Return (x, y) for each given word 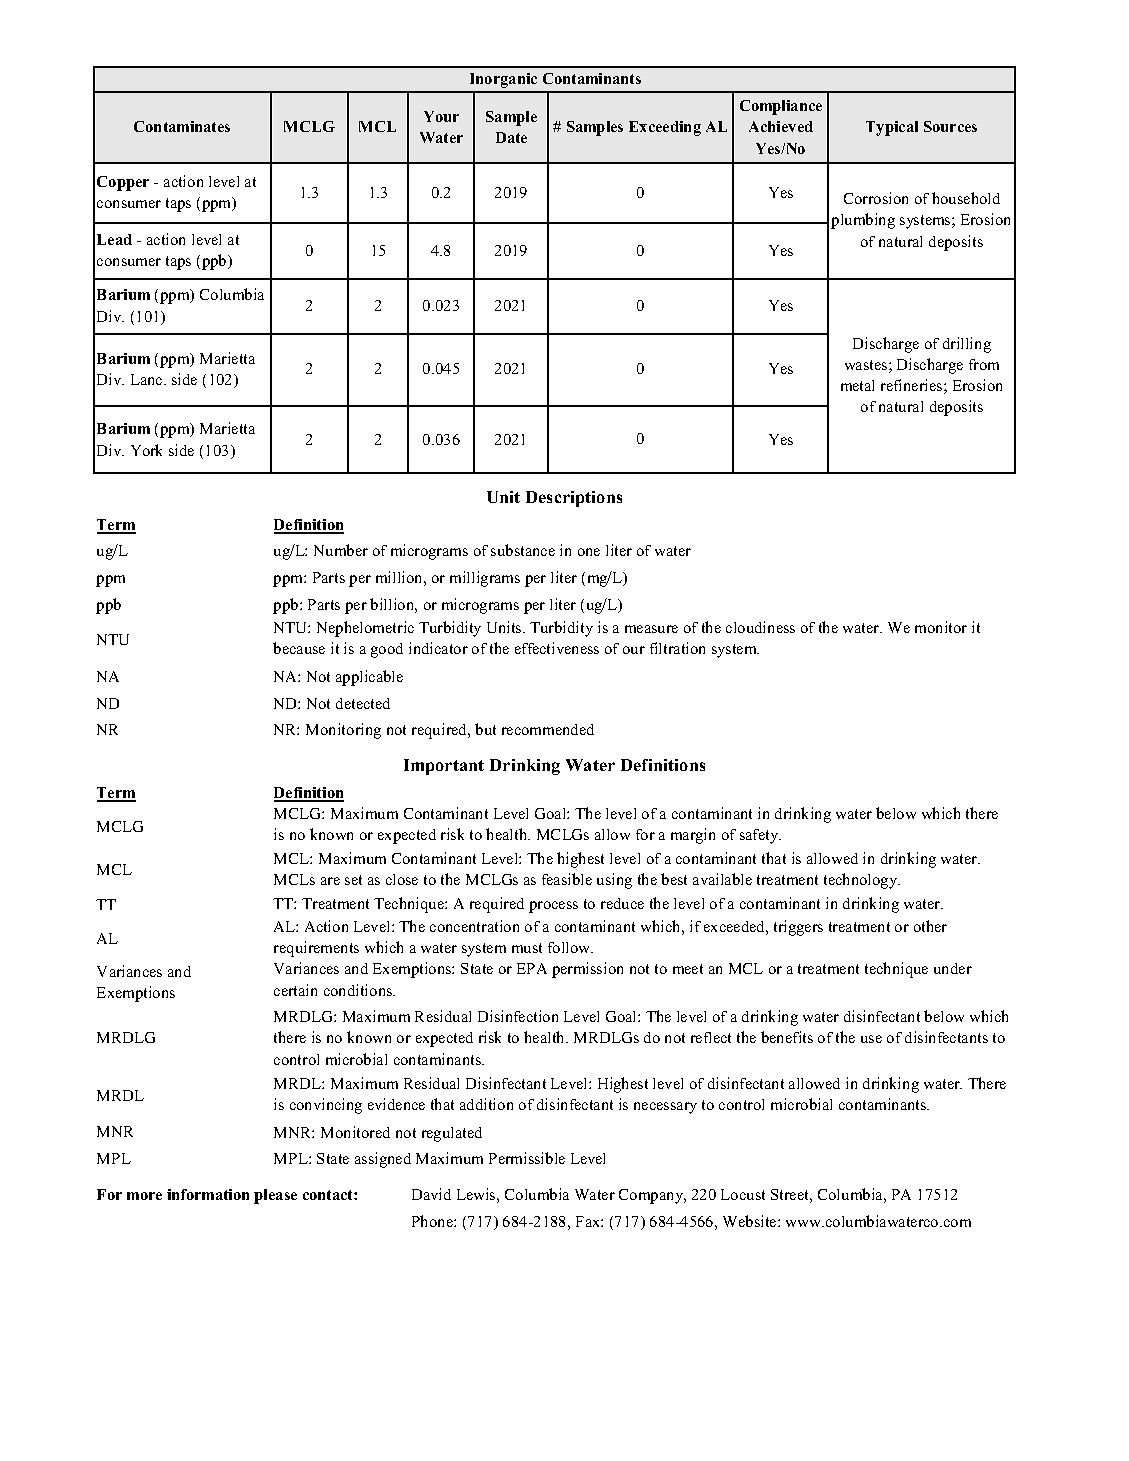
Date (511, 137)
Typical (892, 128)
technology (862, 881)
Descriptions (574, 499)
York (146, 450)
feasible (567, 879)
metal (857, 385)
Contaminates (182, 126)
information (208, 1194)
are (330, 881)
